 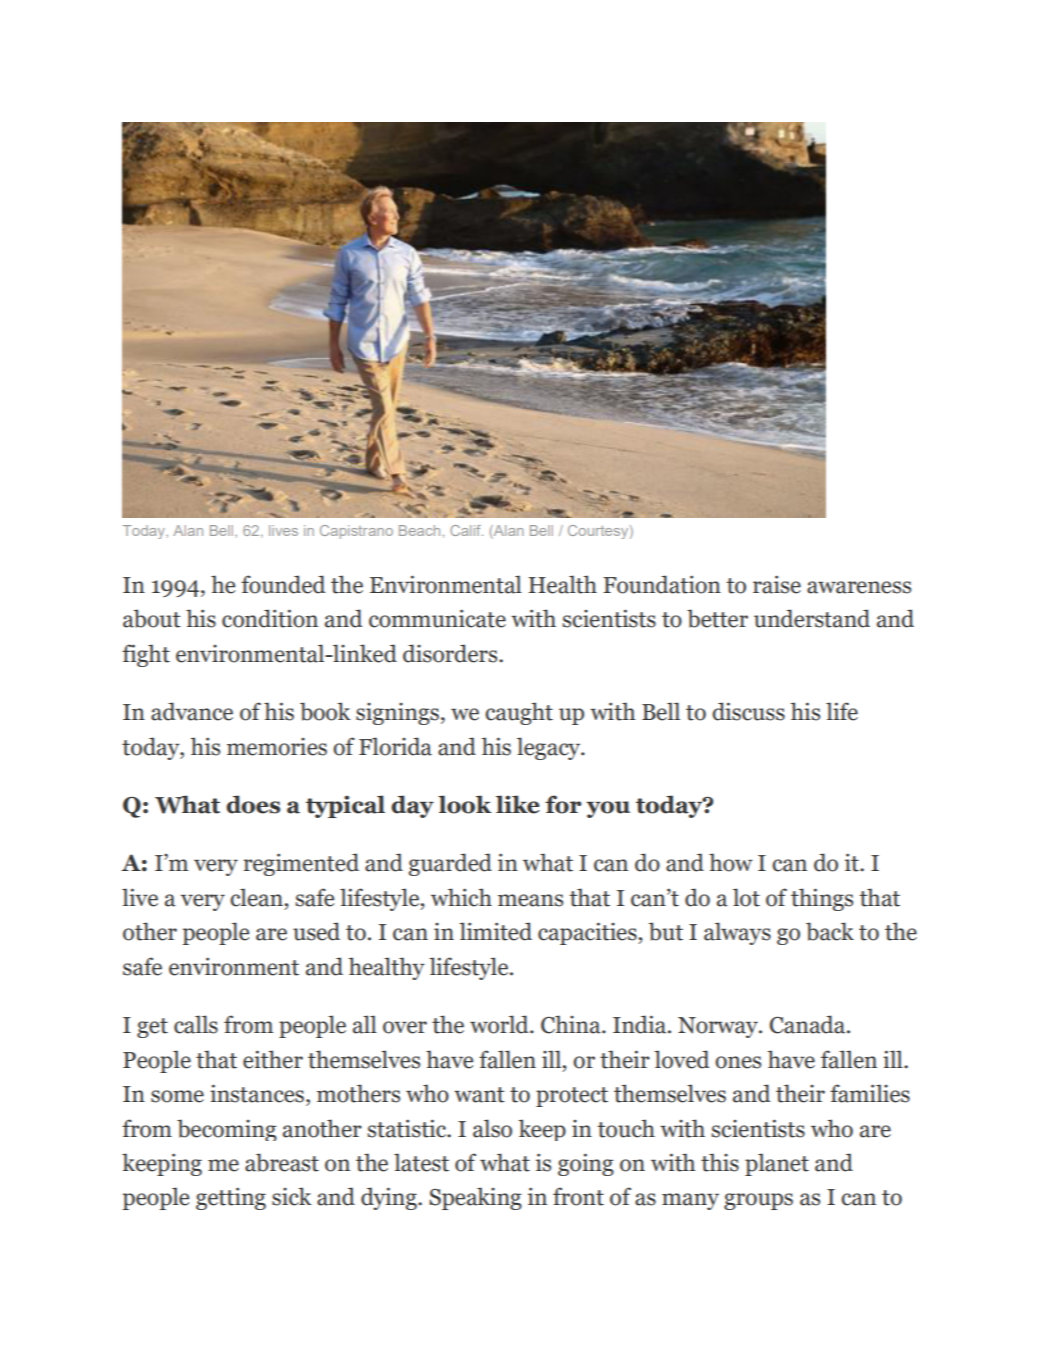 What do you see at coordinates (283, 584) in the page?
I see `founded` at bounding box center [283, 584].
